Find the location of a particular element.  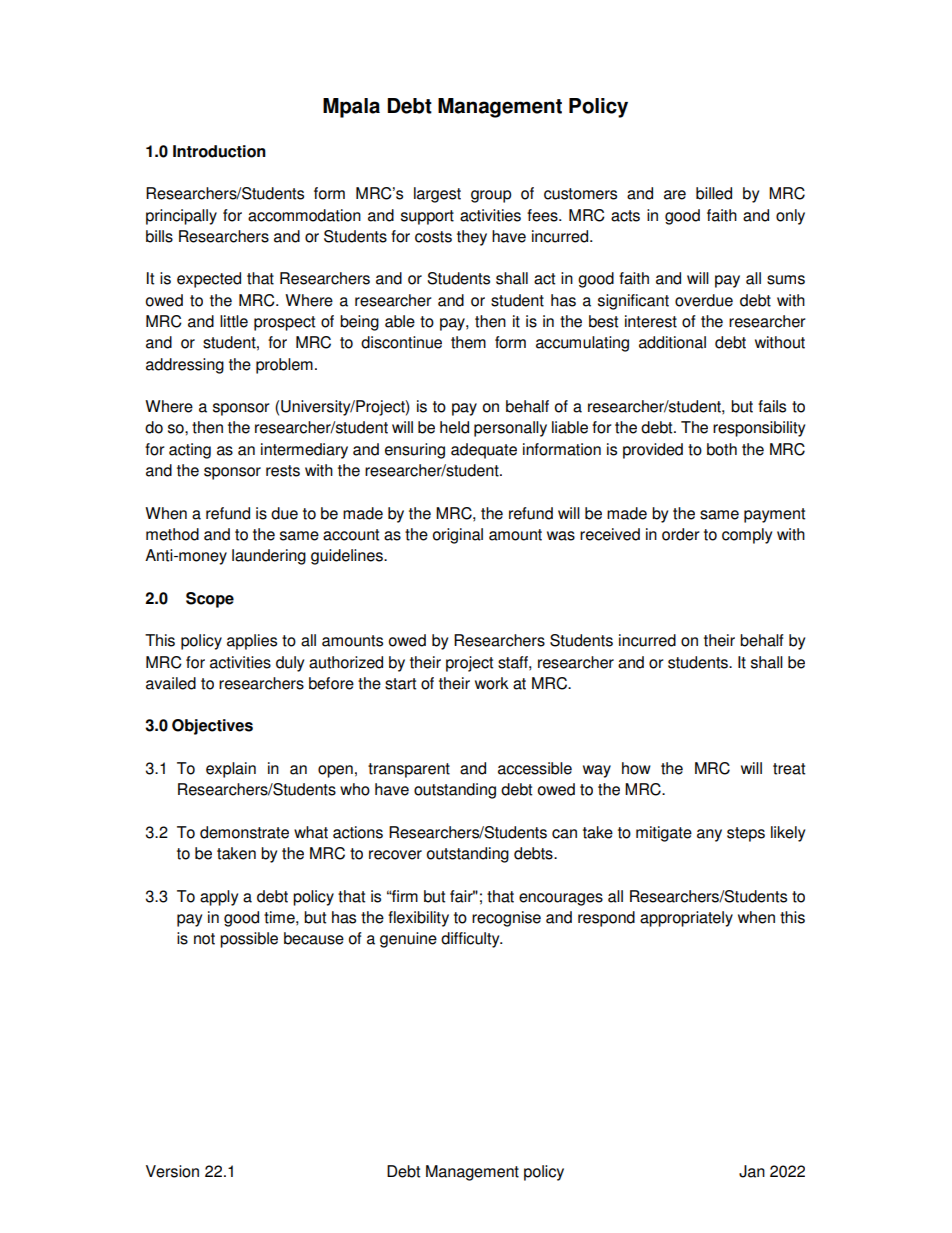

billed is located at coordinates (714, 193).
